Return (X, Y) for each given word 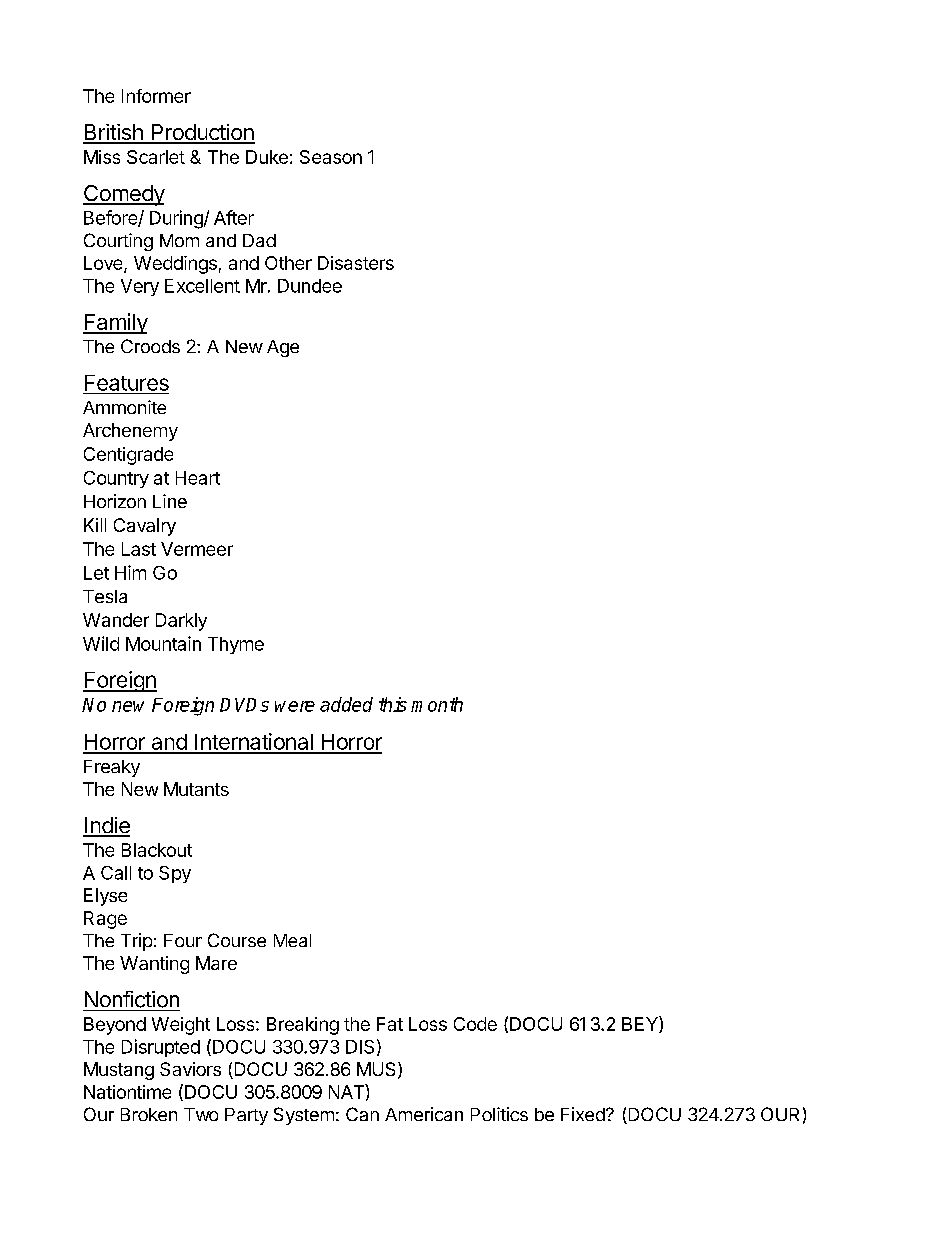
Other (288, 263)
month (437, 704)
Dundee (310, 286)
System (304, 1116)
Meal (292, 940)
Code (475, 1024)
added (346, 704)
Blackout (157, 850)
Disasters (356, 263)
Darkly (181, 622)
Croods (150, 346)
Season (331, 157)
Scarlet (156, 157)
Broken (149, 1114)
